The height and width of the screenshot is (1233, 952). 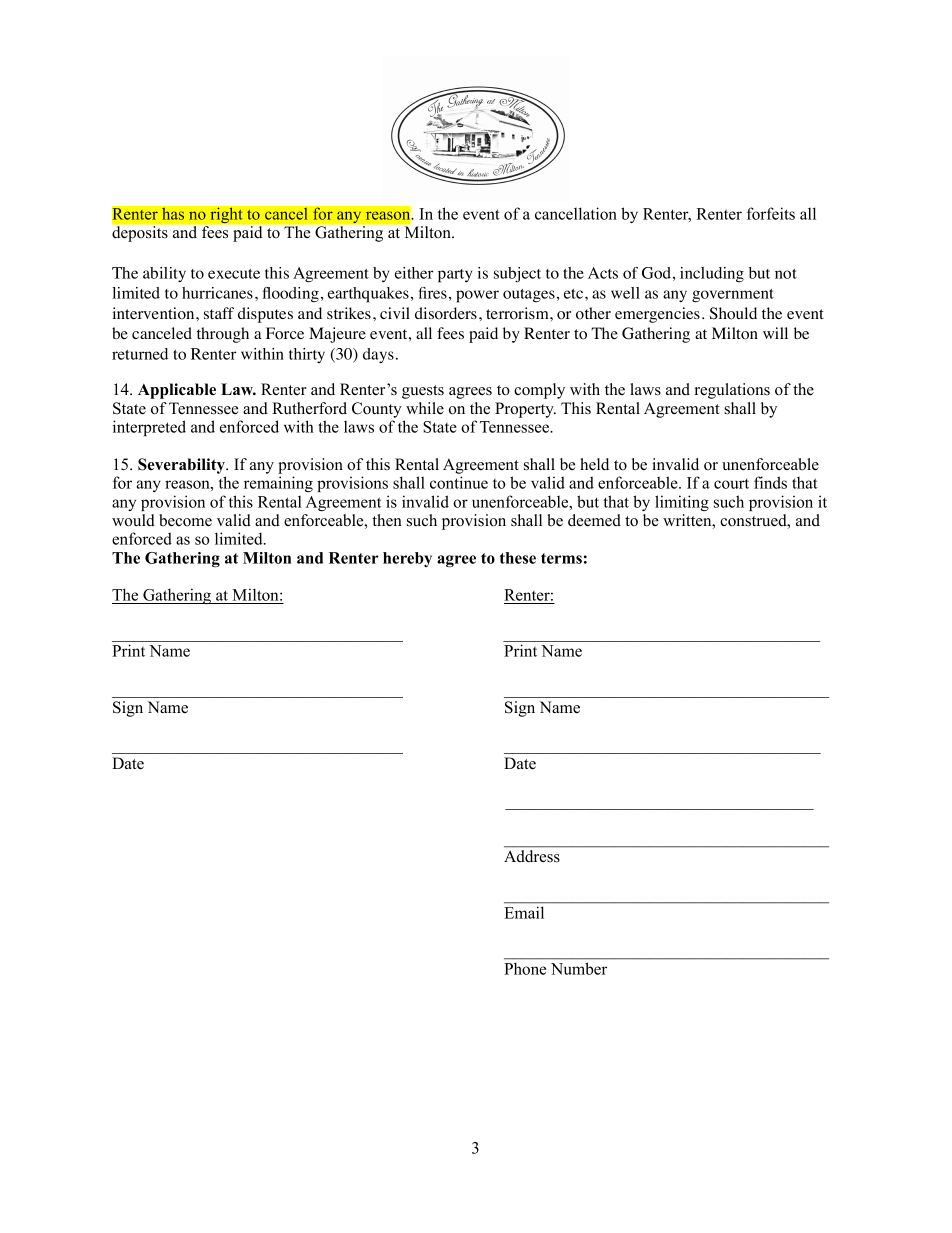 What do you see at coordinates (594, 520) in the screenshot?
I see `deemed` at bounding box center [594, 520].
